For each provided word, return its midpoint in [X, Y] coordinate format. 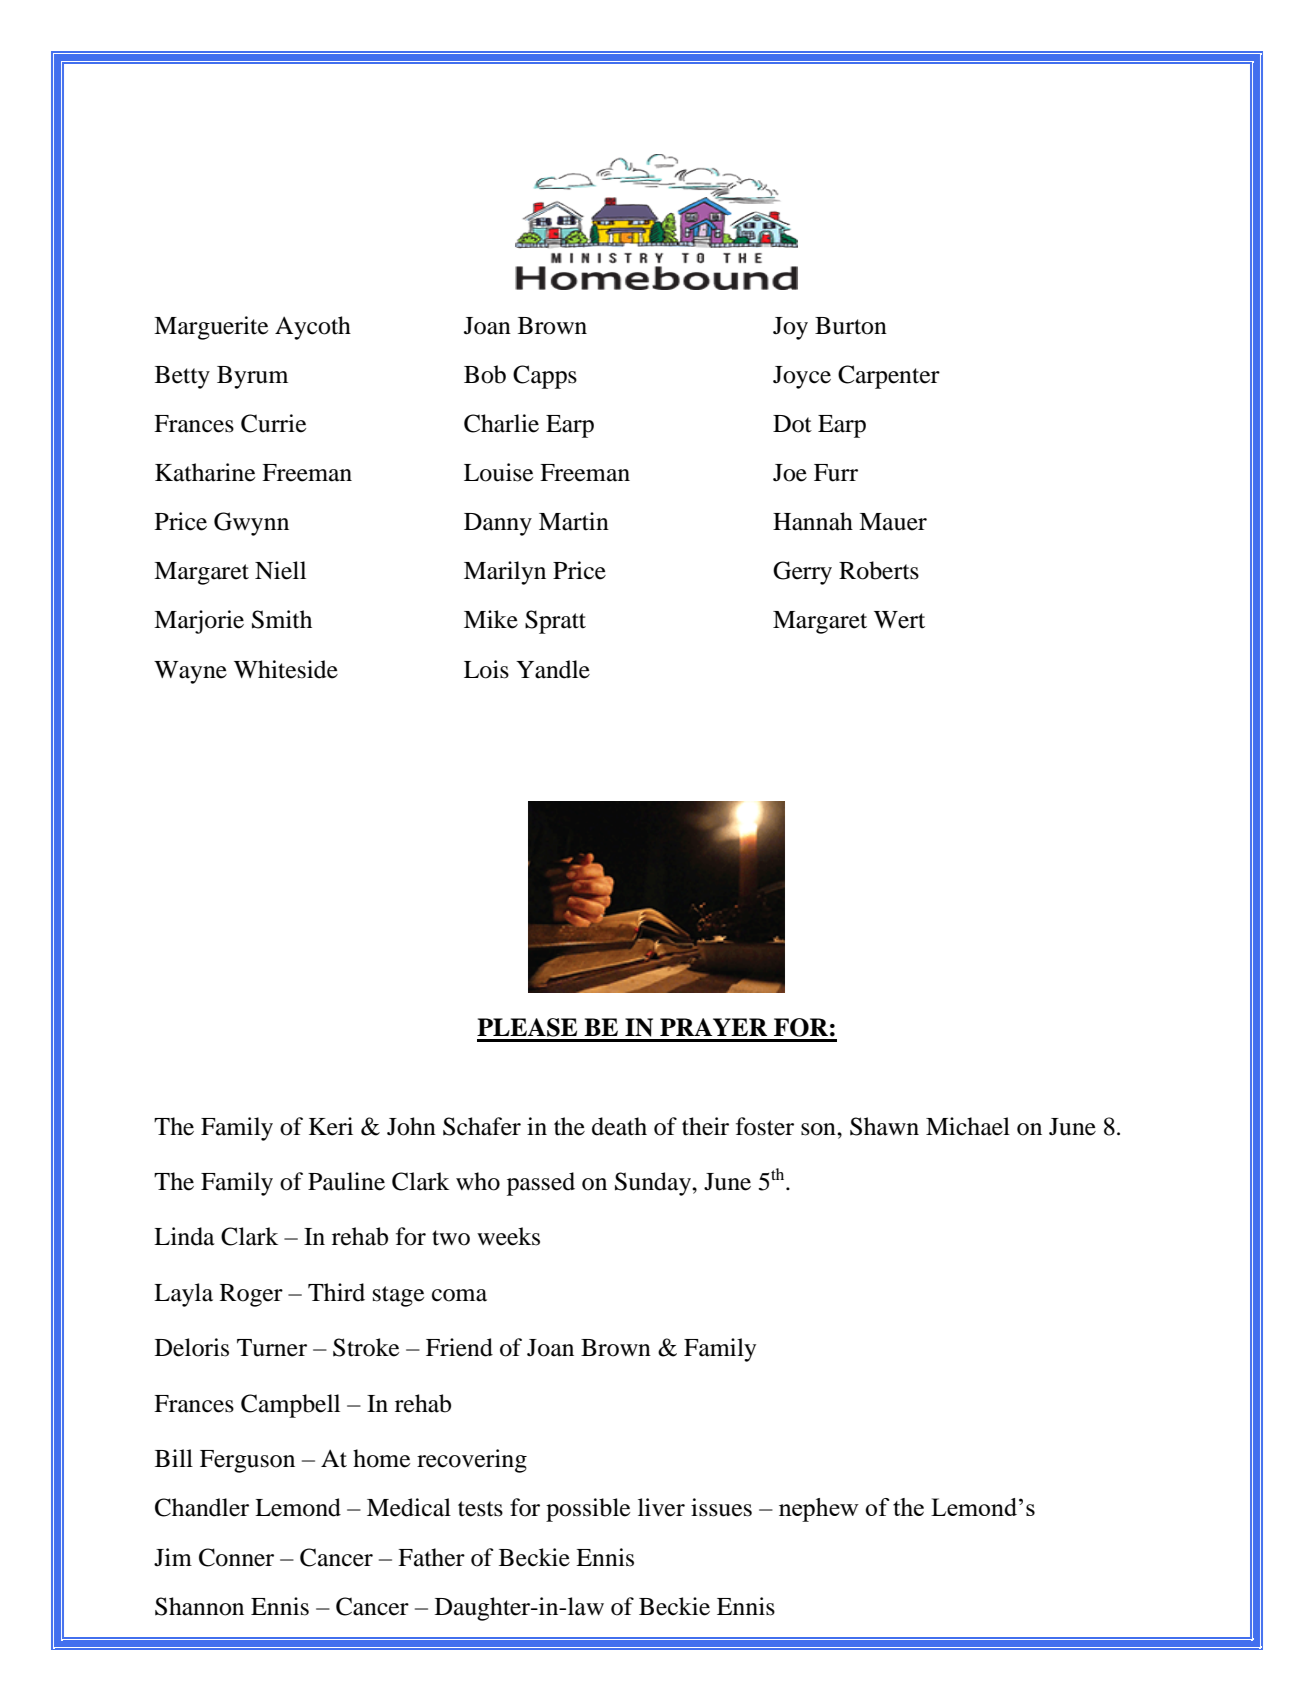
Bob [485, 374]
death [619, 1126]
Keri [331, 1126]
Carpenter [889, 377]
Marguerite [211, 328]
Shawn [884, 1126]
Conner [236, 1557]
